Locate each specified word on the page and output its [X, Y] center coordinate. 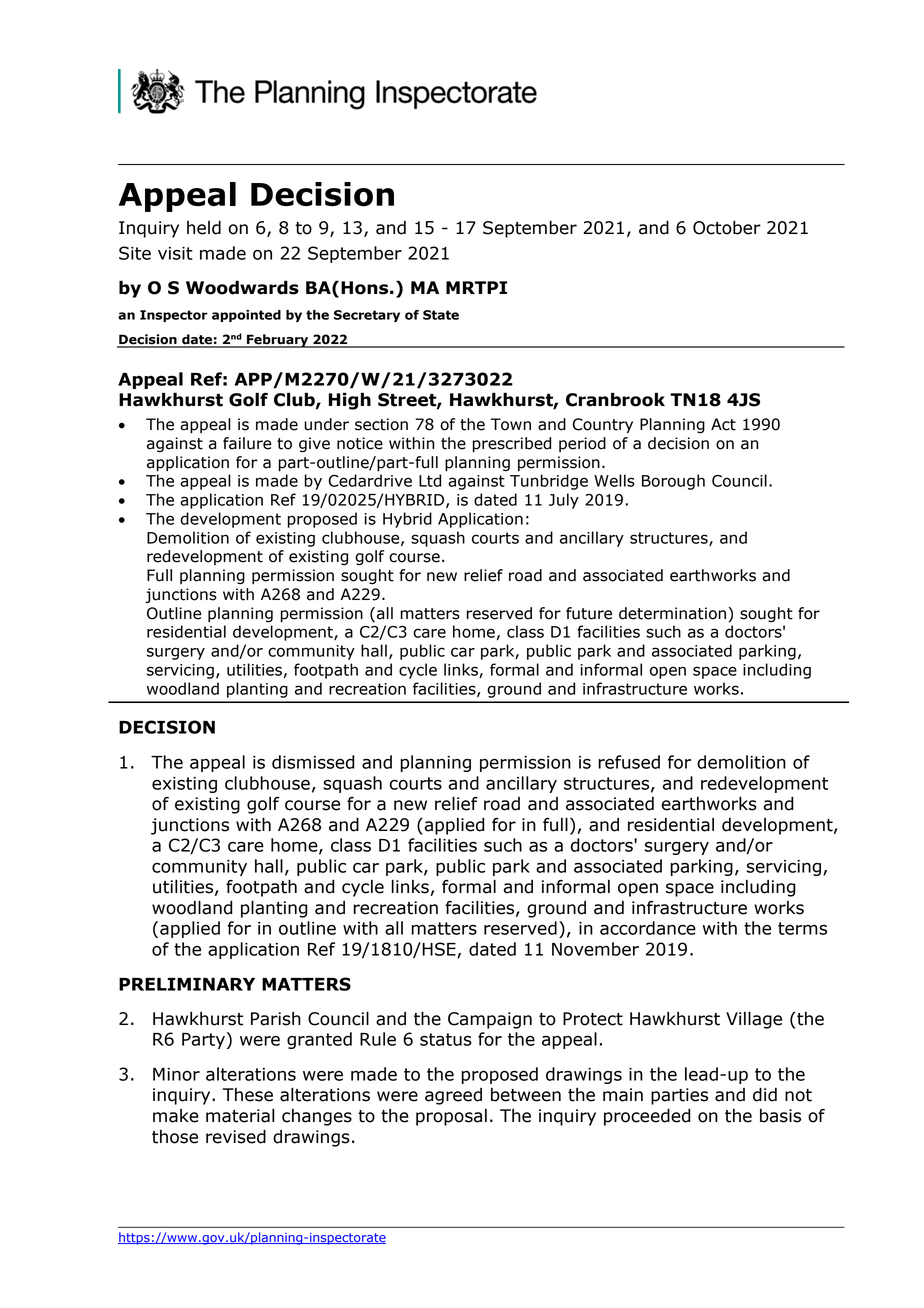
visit [175, 253]
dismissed [313, 762]
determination [672, 613]
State [441, 315]
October [727, 228]
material [240, 1115]
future [589, 613]
